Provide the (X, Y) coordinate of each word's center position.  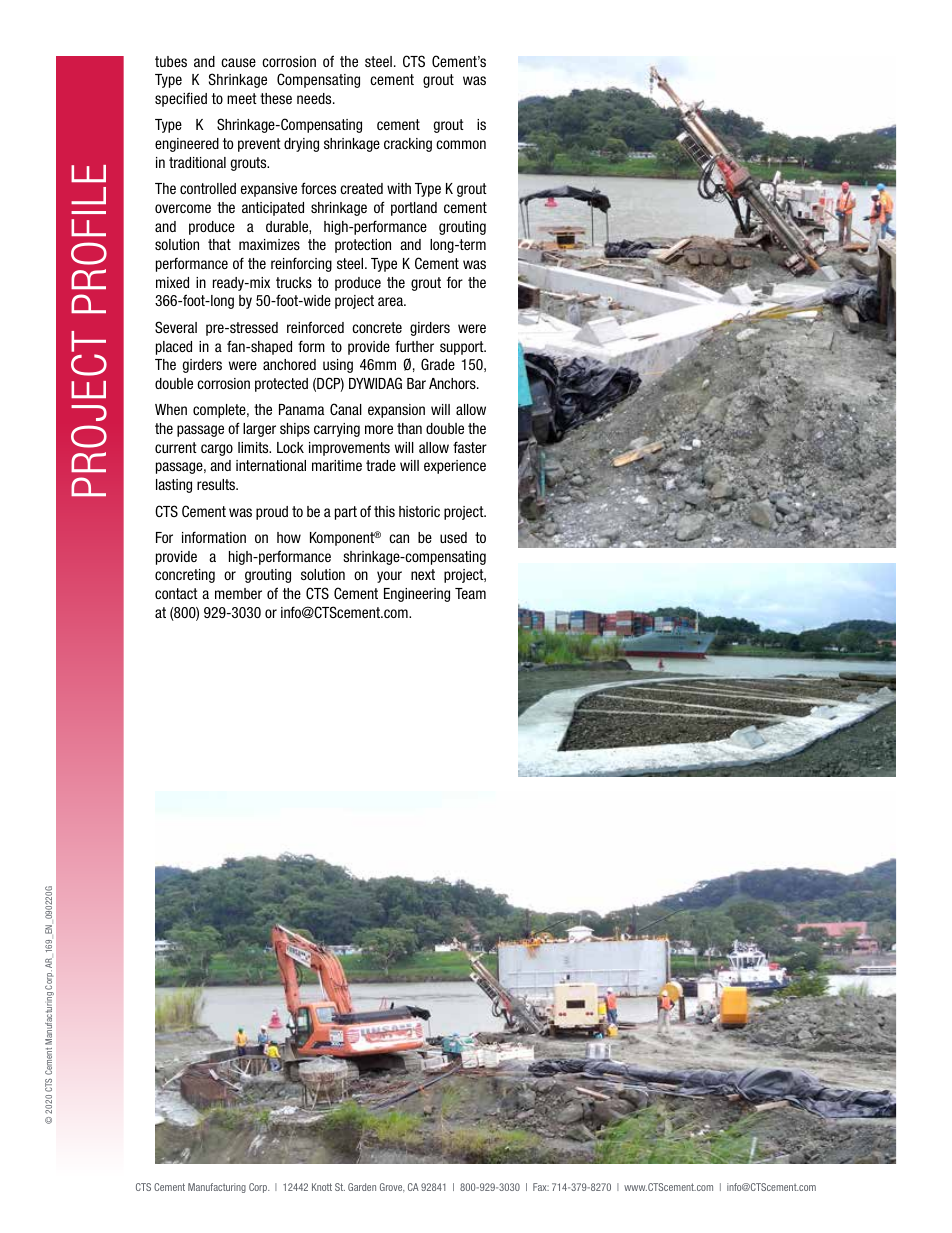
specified (181, 99)
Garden (362, 1187)
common (461, 144)
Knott (322, 1187)
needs (315, 98)
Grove (392, 1187)
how (289, 537)
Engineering (417, 595)
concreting (185, 576)
